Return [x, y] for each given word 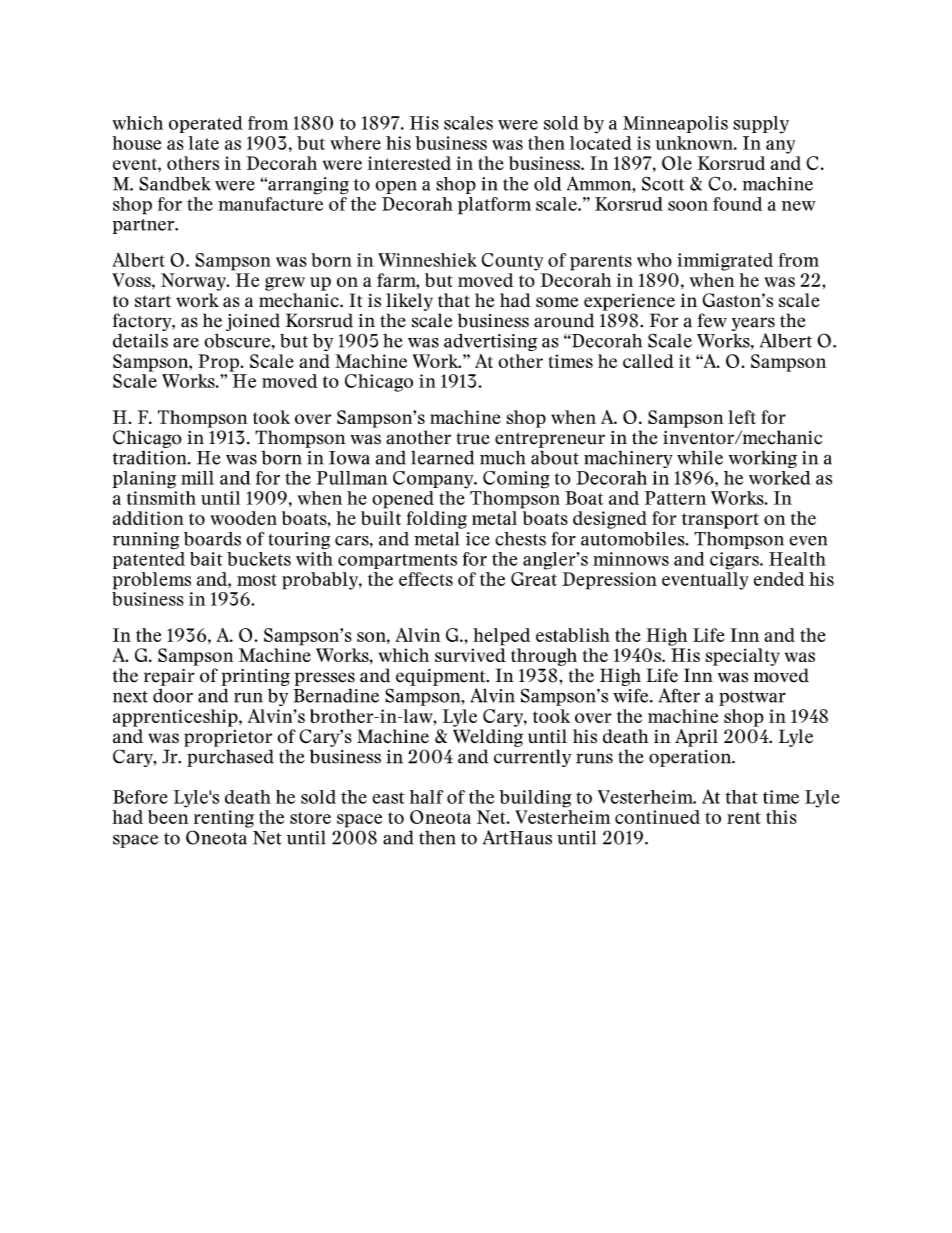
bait [206, 559]
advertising [490, 342]
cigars [735, 561]
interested [409, 163]
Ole [677, 163]
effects [426, 579]
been [168, 817]
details [140, 341]
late [204, 143]
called [648, 361]
